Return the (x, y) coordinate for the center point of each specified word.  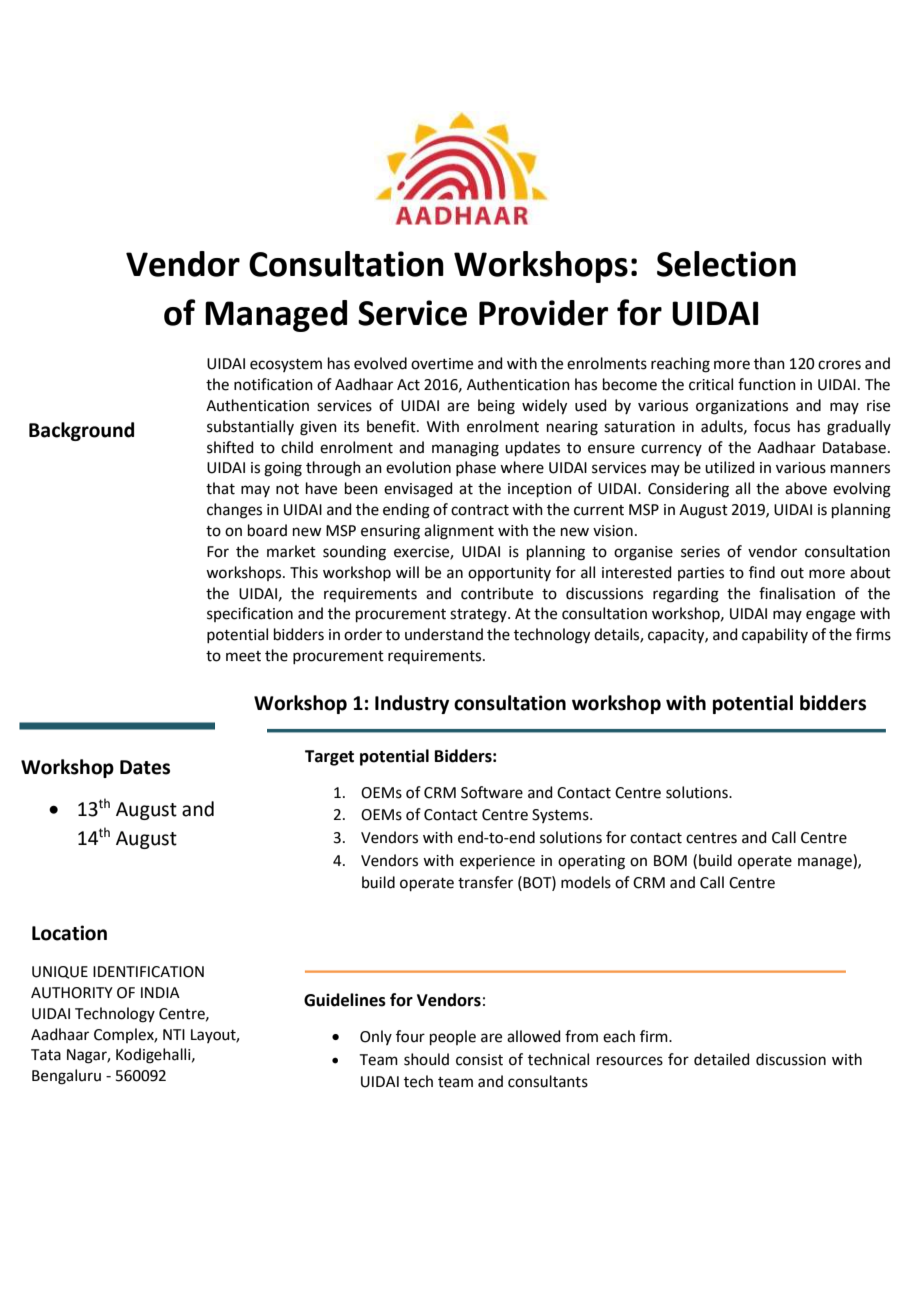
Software (492, 792)
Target (329, 758)
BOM (670, 861)
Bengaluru (66, 1077)
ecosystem (286, 365)
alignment (459, 532)
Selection (726, 264)
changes (234, 511)
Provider (543, 313)
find (762, 572)
